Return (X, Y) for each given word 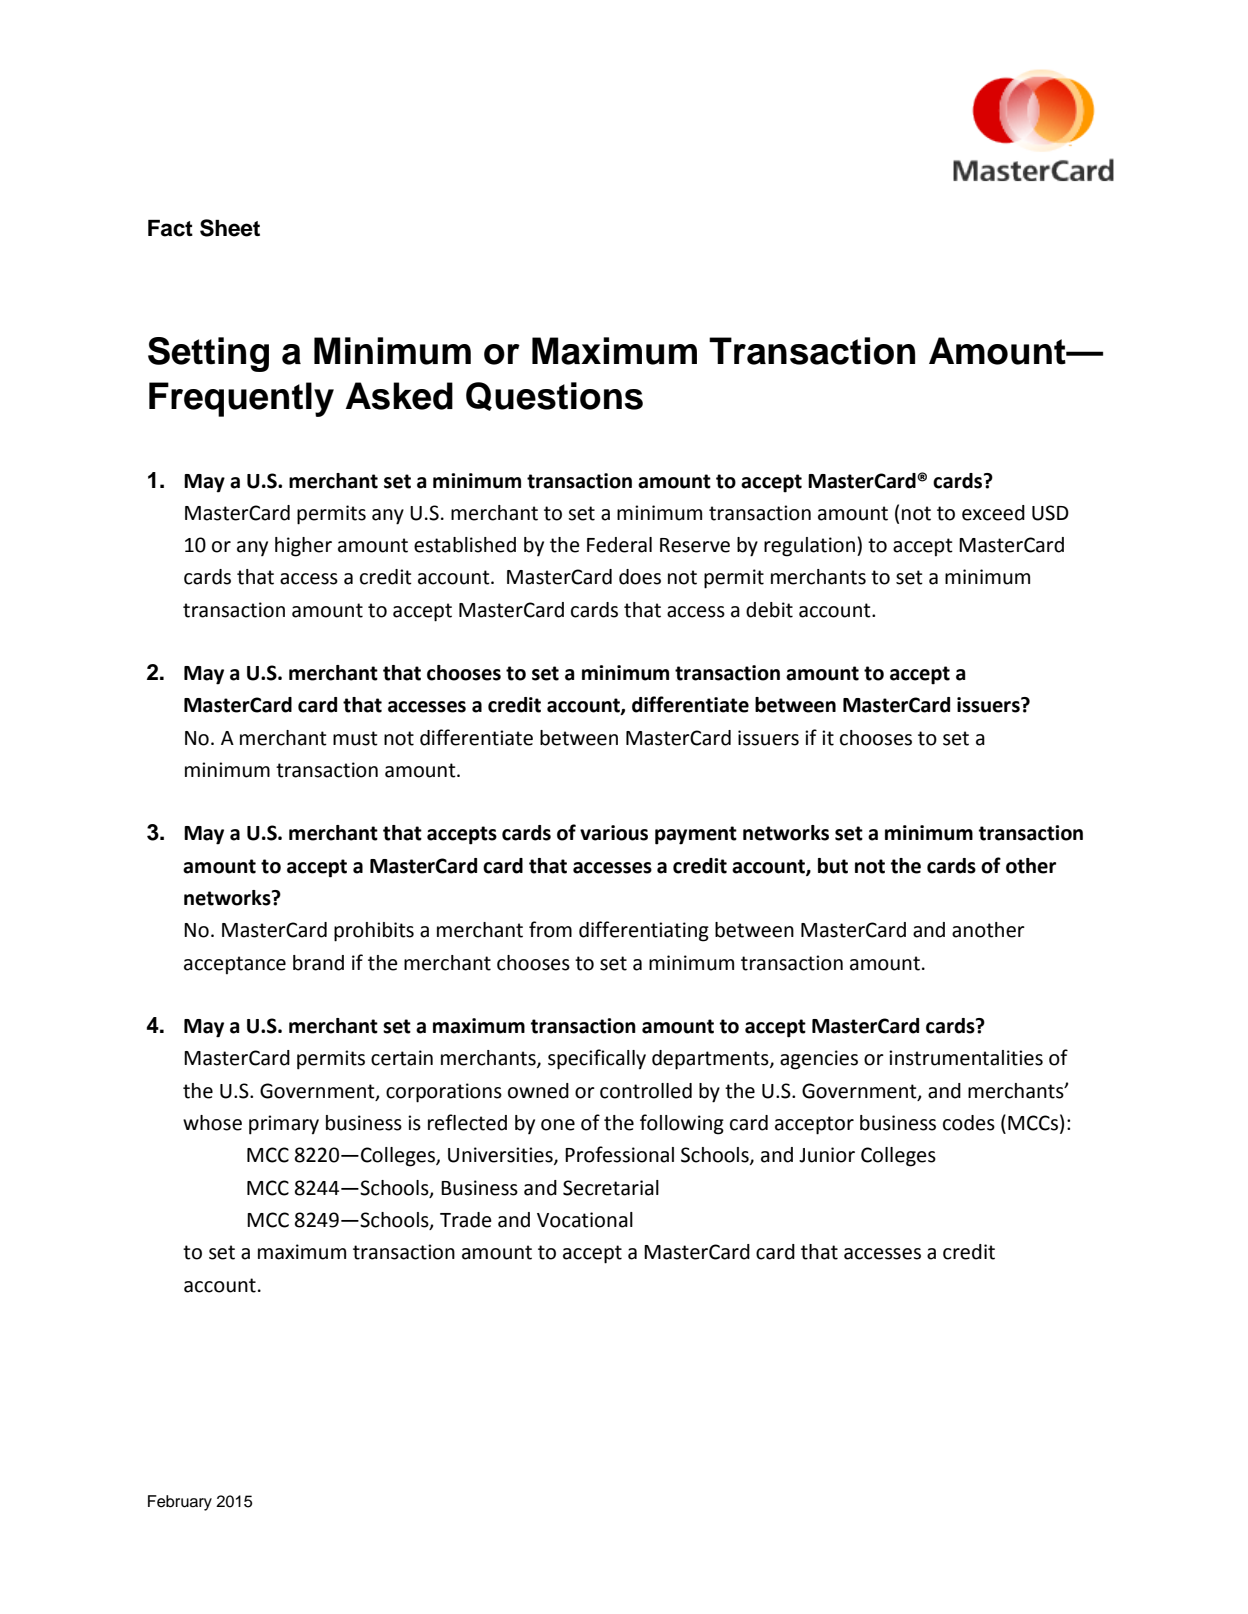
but (833, 866)
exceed (993, 513)
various (614, 833)
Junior (827, 1155)
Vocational (585, 1220)
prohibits (374, 932)
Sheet (230, 228)
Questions (554, 396)
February (180, 1503)
